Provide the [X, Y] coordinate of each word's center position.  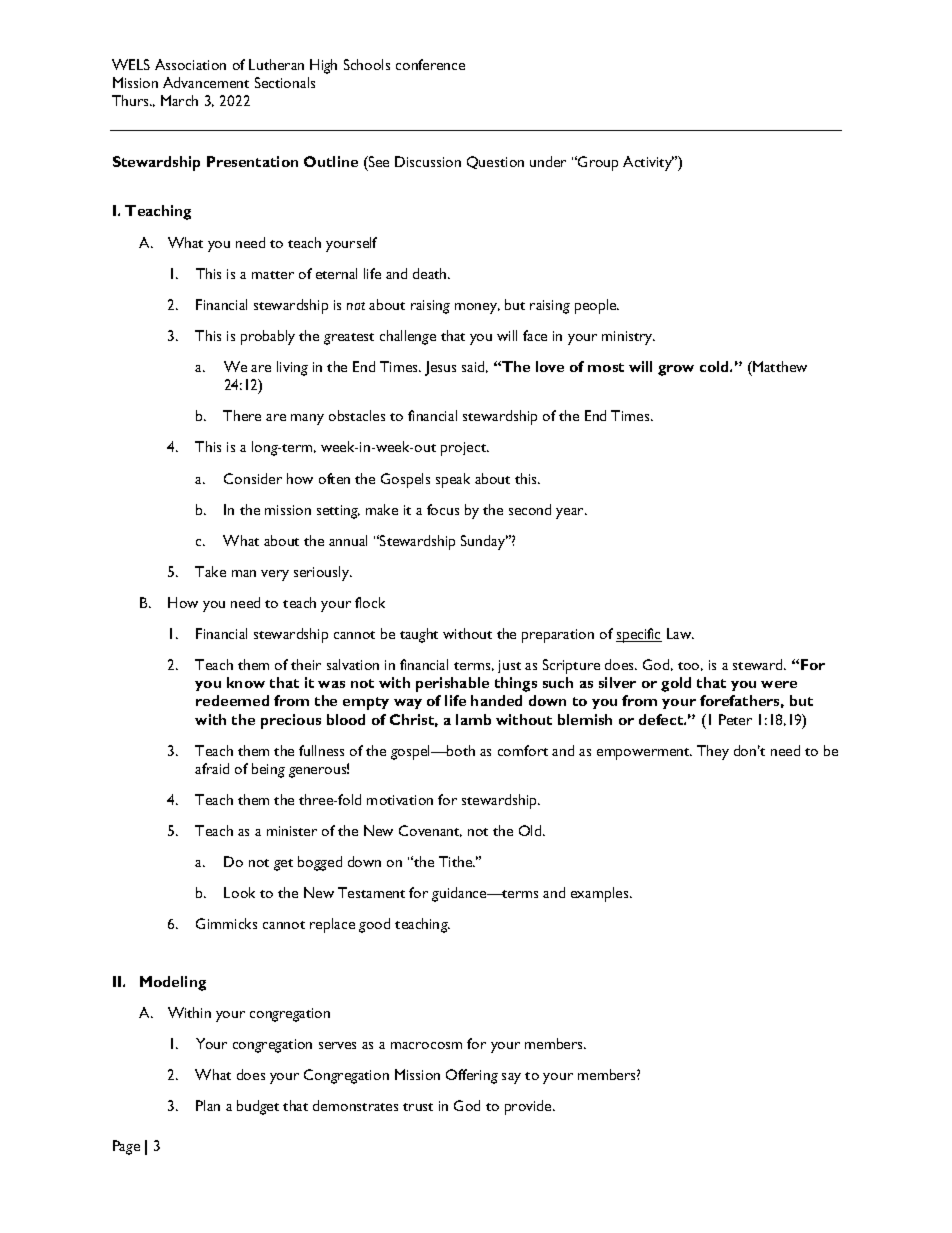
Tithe [456, 861]
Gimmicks [226, 923]
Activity [648, 163]
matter [273, 275]
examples [601, 894]
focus [443, 509]
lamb [473, 719]
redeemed [232, 700]
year [571, 513]
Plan [208, 1105]
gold [676, 684]
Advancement [206, 82]
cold [715, 366]
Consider [253, 478]
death [431, 273]
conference [430, 64]
